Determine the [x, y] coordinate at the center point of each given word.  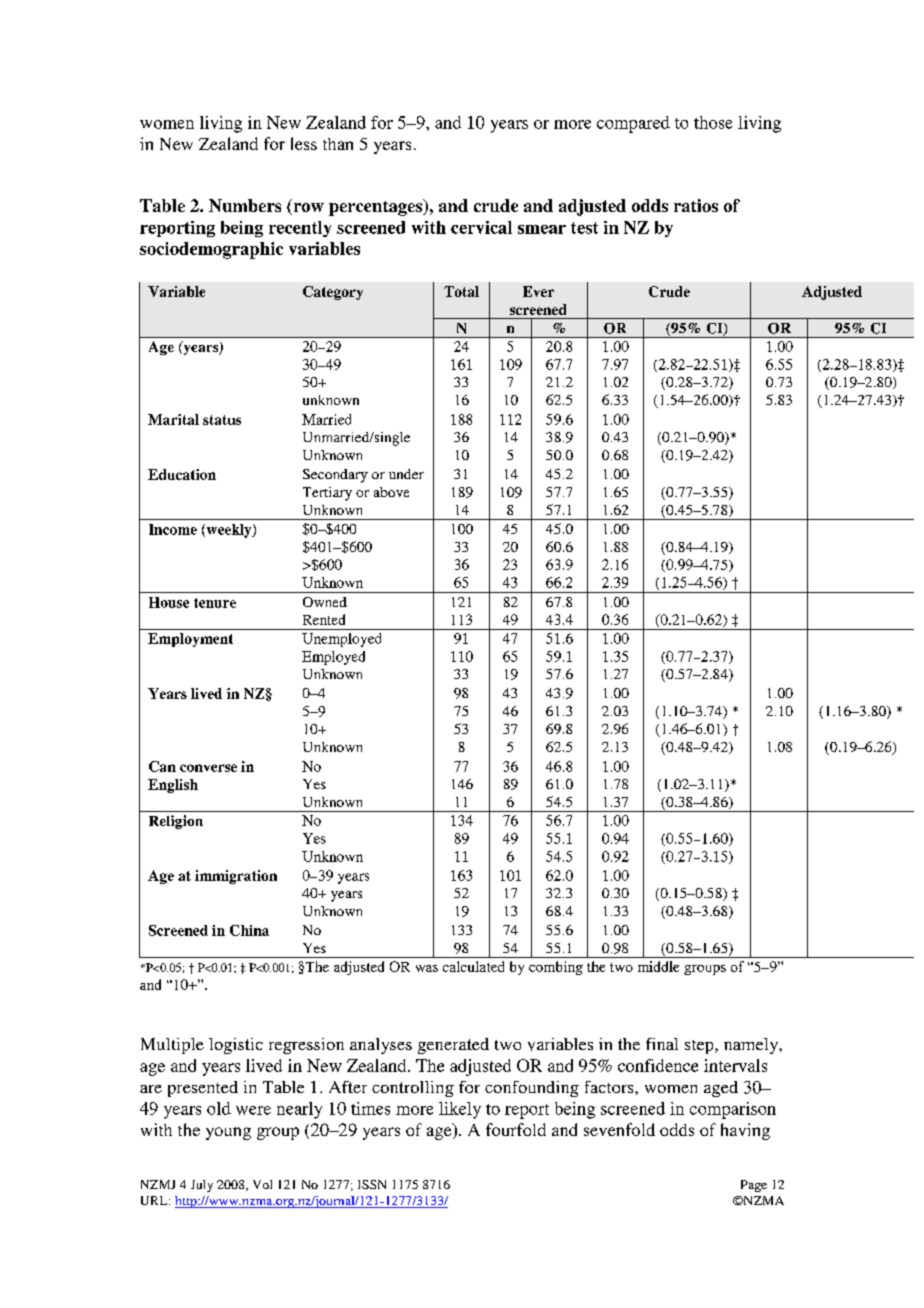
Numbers [245, 205]
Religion [176, 822]
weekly [229, 531]
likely [460, 1110]
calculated [473, 966]
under [406, 474]
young [228, 1133]
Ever [538, 291]
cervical [481, 227]
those [713, 122]
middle [658, 966]
